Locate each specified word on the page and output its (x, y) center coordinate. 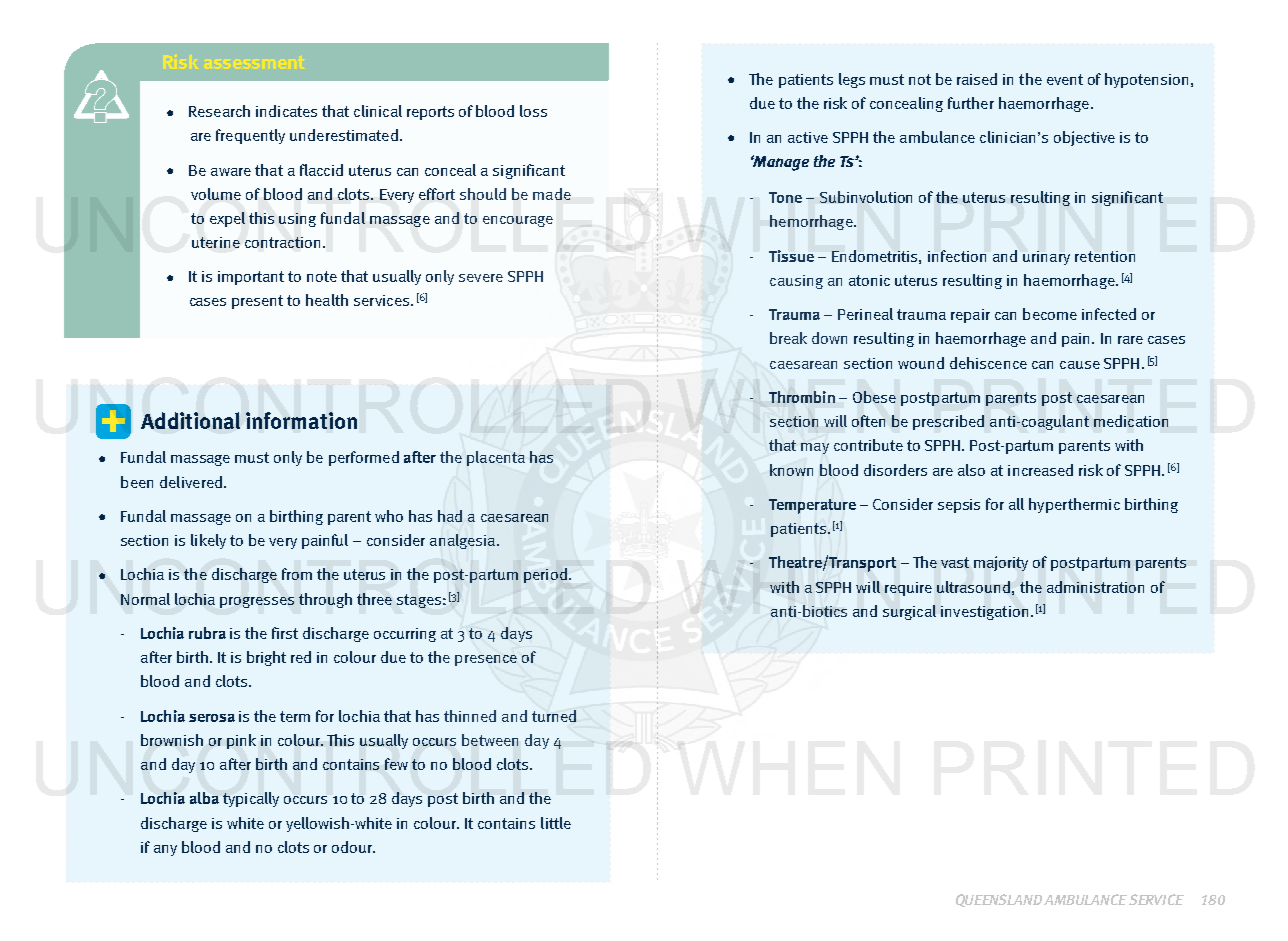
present (257, 302)
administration (1095, 587)
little (556, 823)
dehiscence (988, 363)
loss (533, 111)
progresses (257, 602)
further (971, 103)
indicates (286, 111)
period (545, 575)
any (165, 850)
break (788, 338)
